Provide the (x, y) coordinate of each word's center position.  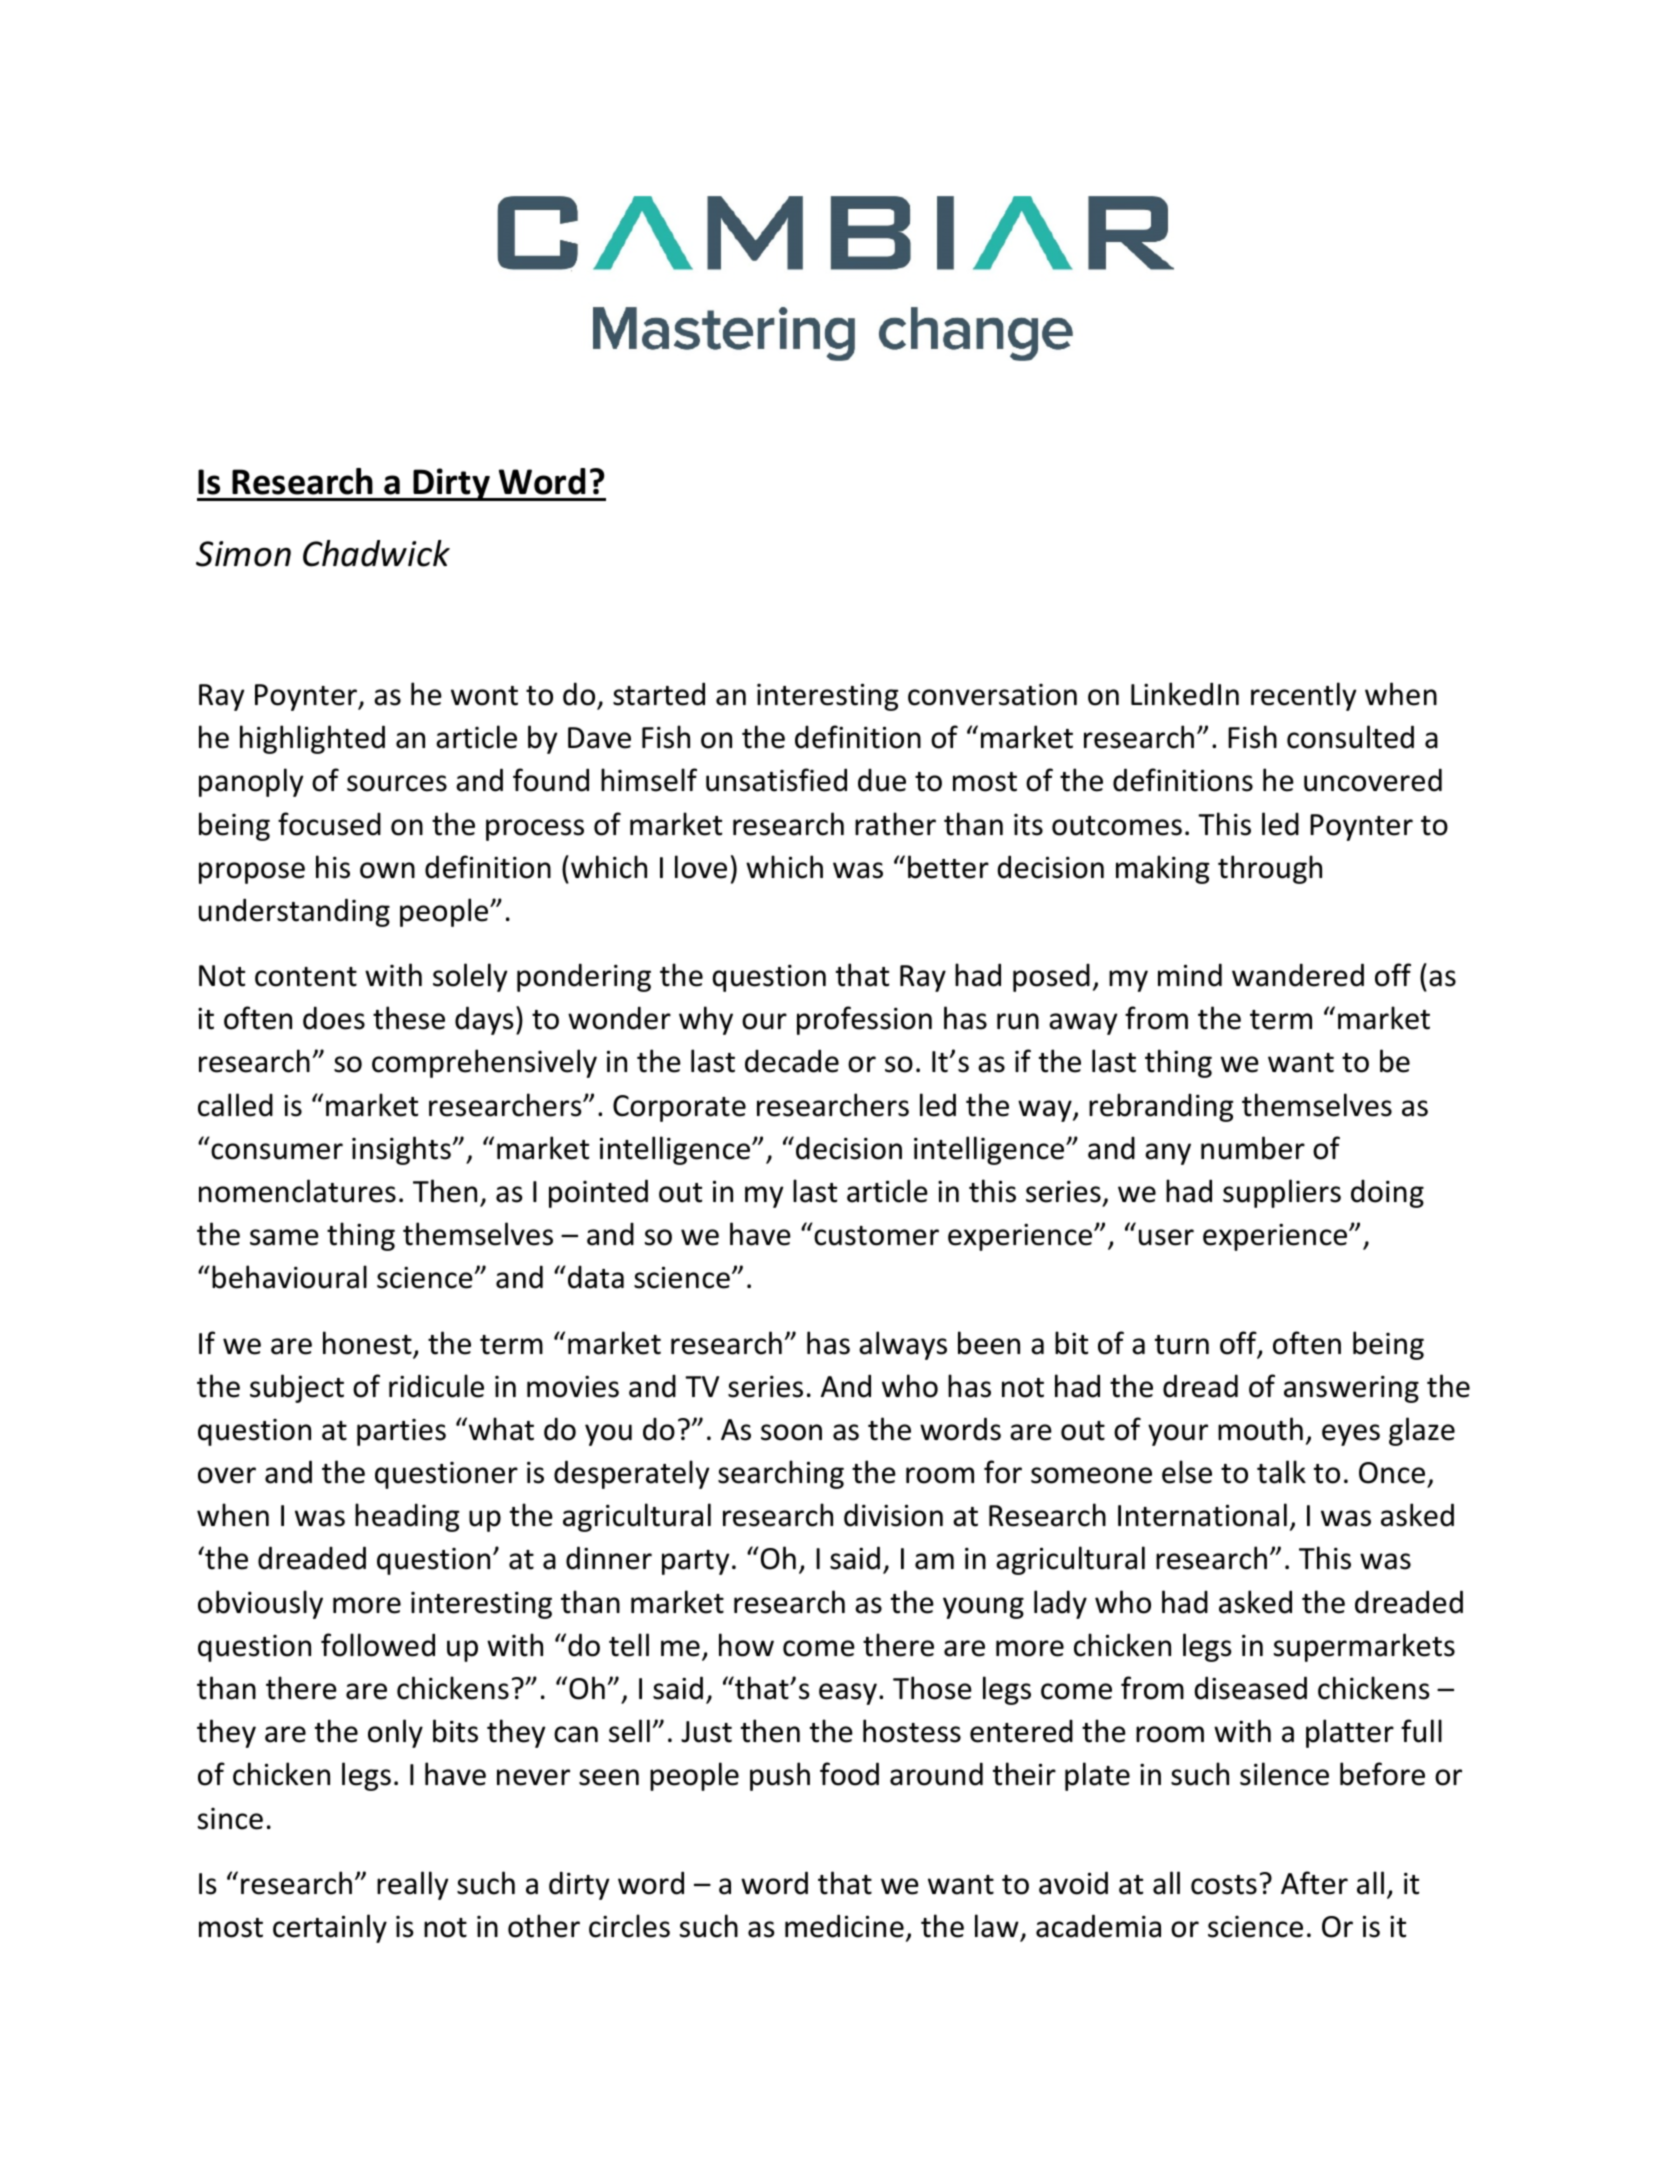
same (284, 1237)
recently (1304, 696)
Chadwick (376, 553)
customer (876, 1236)
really (413, 1885)
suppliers (1282, 1193)
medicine (844, 1926)
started (659, 694)
